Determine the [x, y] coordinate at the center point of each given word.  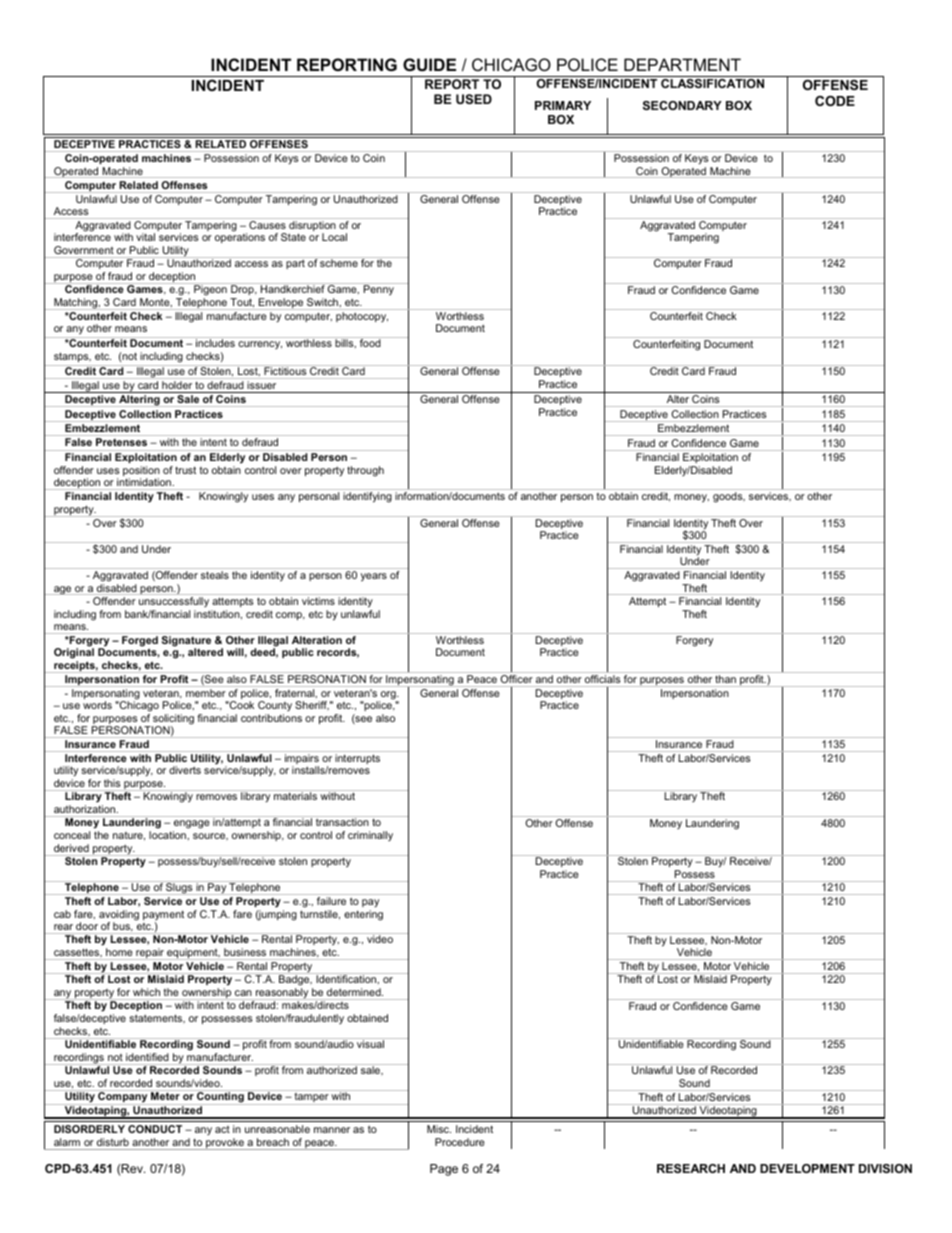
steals [215, 575]
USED [474, 99]
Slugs [179, 888]
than [725, 679]
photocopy [362, 317]
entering [363, 915]
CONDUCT [155, 1129]
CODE [835, 101]
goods [729, 497]
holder [177, 385]
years [374, 577]
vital [145, 237]
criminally [370, 836]
